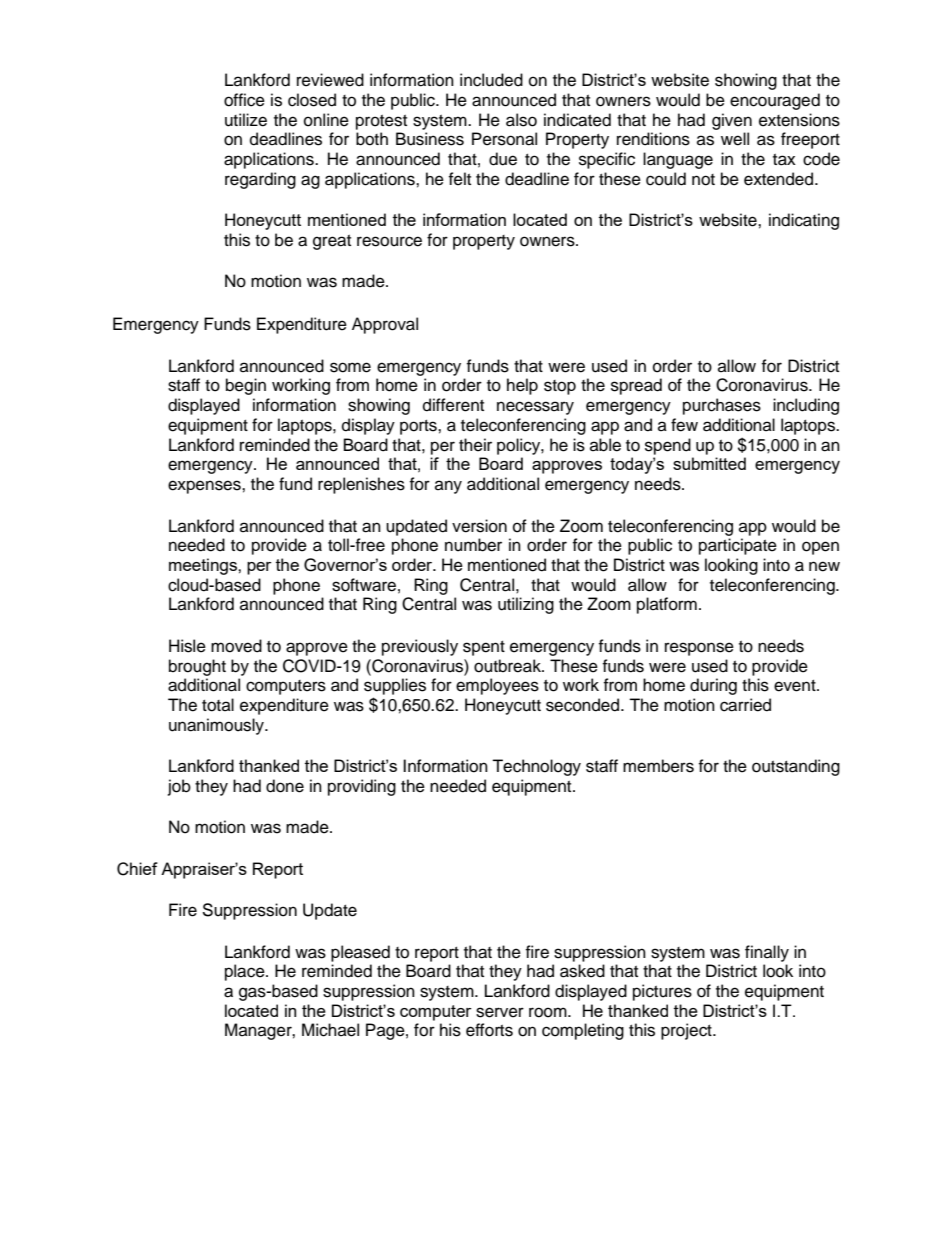 This screenshot has width=952, height=1233. Describe the element at coordinates (699, 649) in the screenshot. I see `response` at that location.
